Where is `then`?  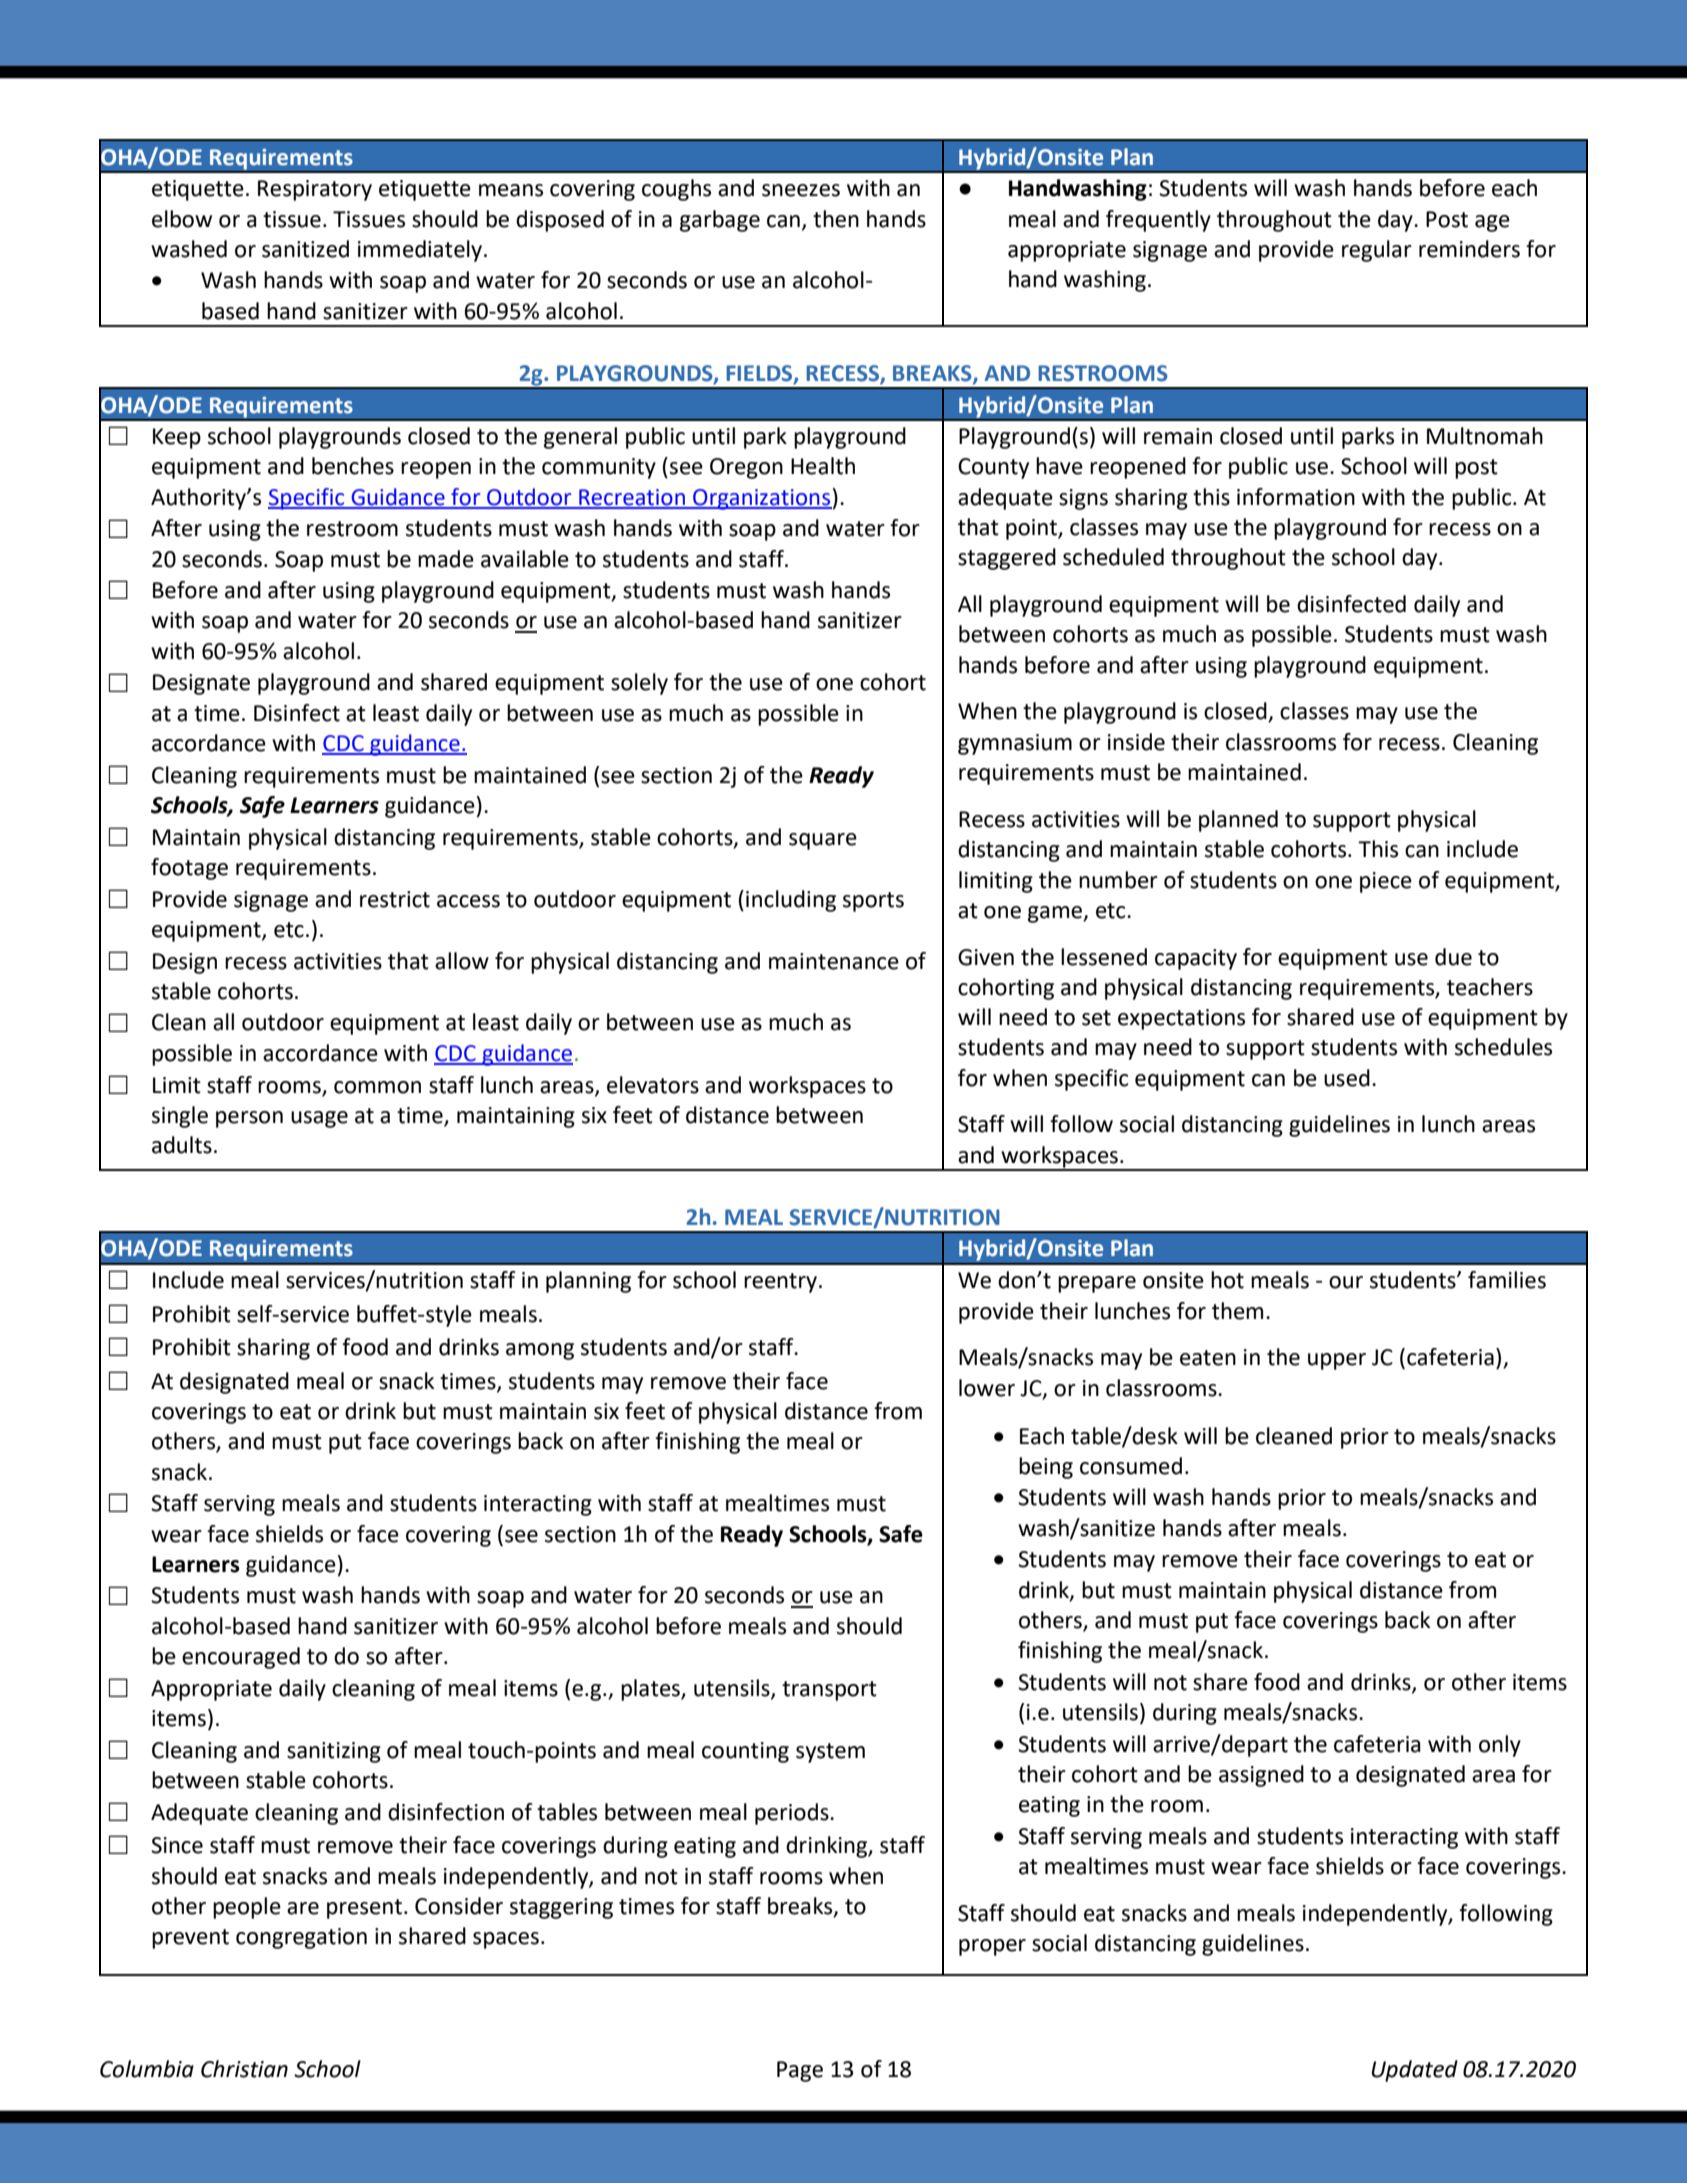 then is located at coordinates (836, 219).
